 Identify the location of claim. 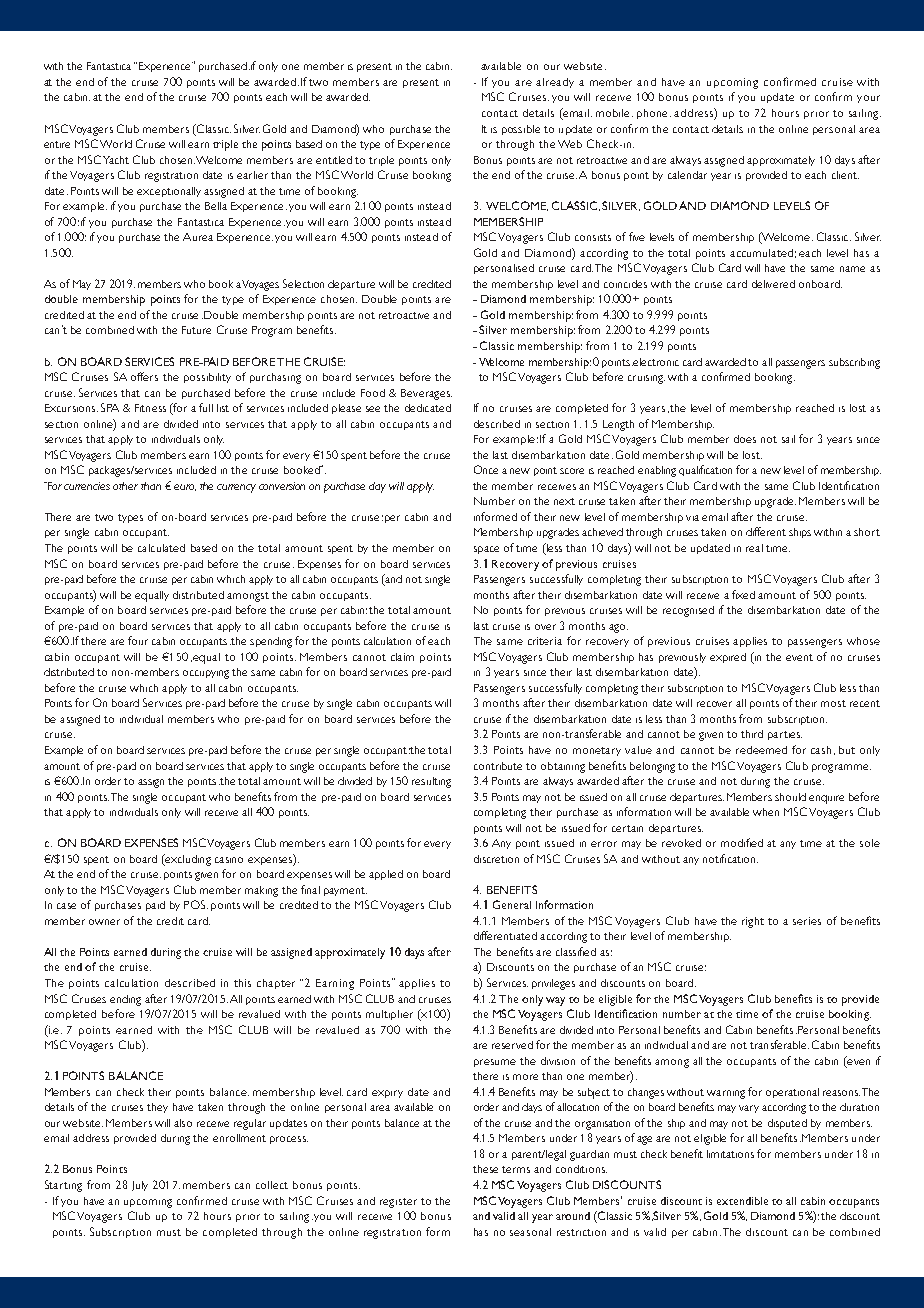
(402, 657).
